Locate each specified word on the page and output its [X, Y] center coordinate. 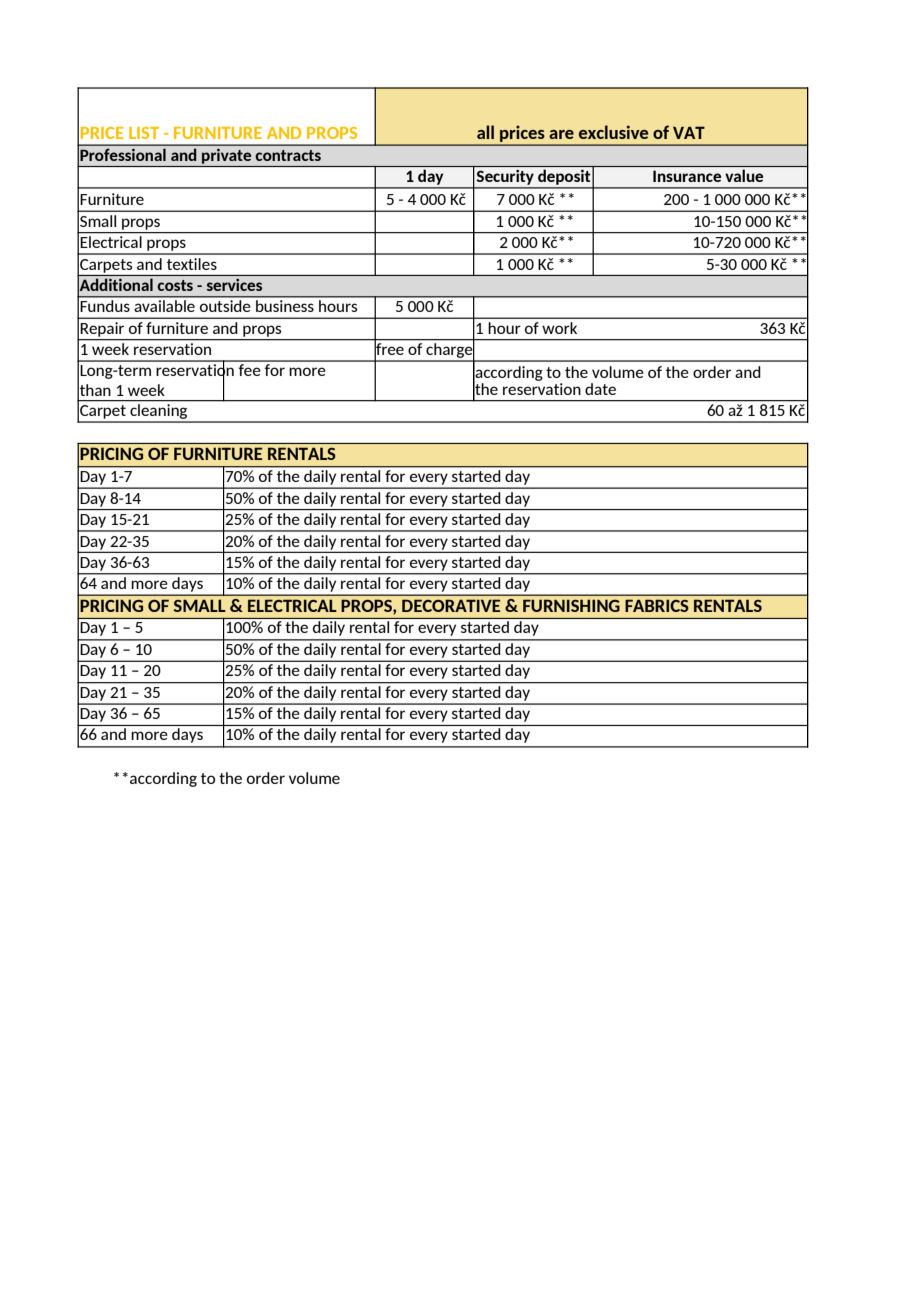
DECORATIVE [451, 605]
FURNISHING [571, 605]
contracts [288, 155]
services [234, 285]
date [600, 389]
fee [249, 368]
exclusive [613, 132]
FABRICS [657, 605]
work [560, 328]
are [561, 134]
